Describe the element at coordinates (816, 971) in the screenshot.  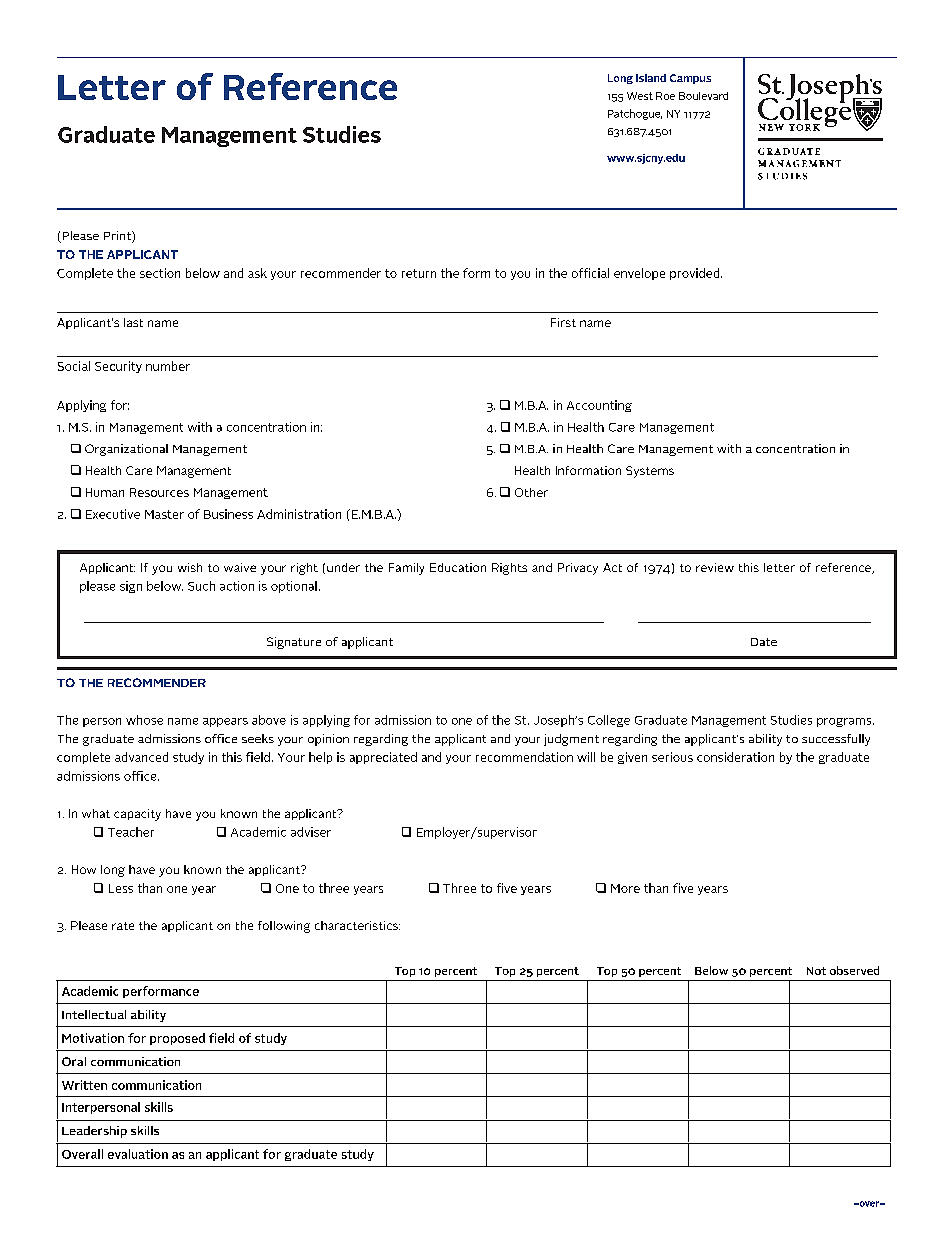
I see `Not` at that location.
